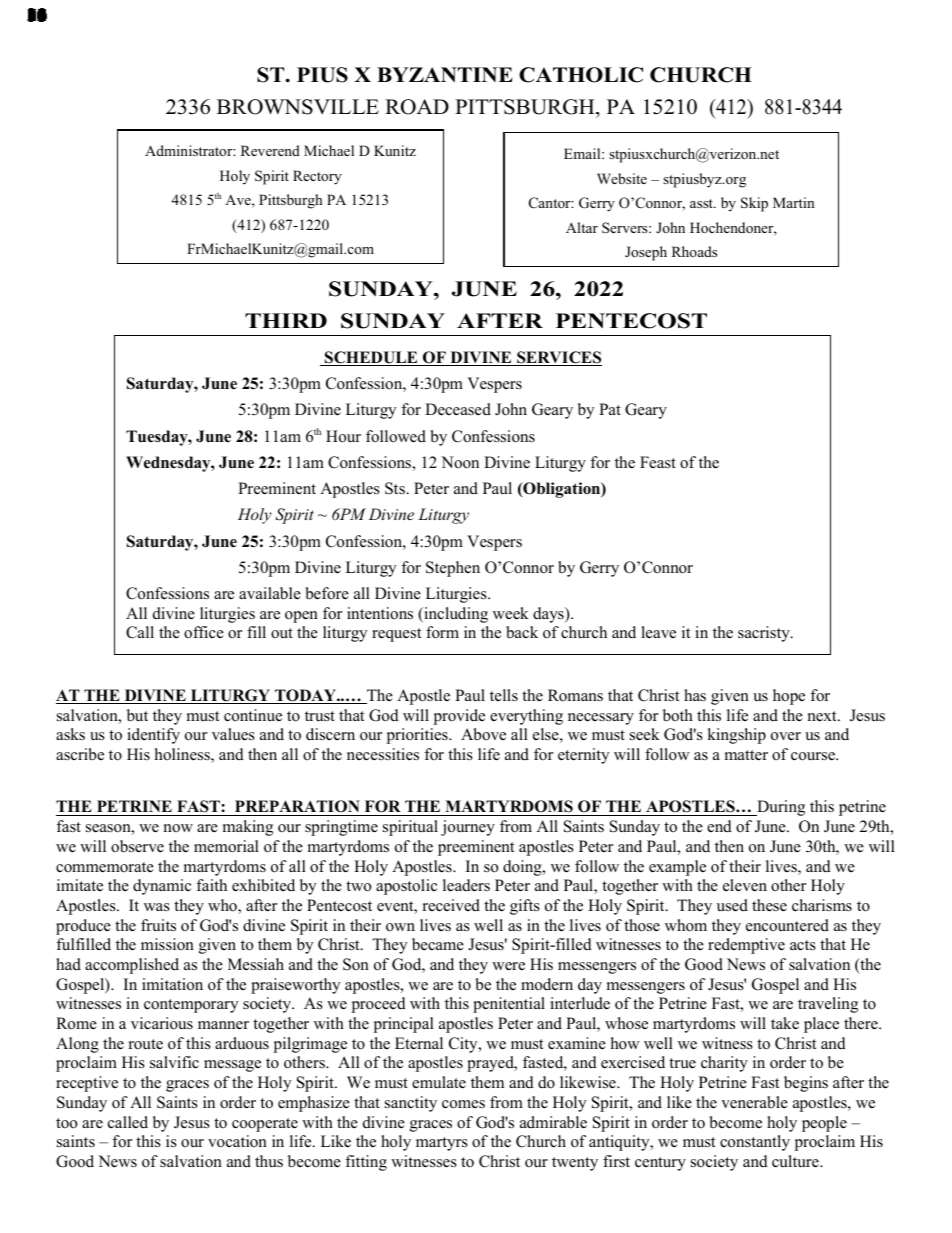  Describe the element at coordinates (204, 632) in the document. I see `office` at that location.
